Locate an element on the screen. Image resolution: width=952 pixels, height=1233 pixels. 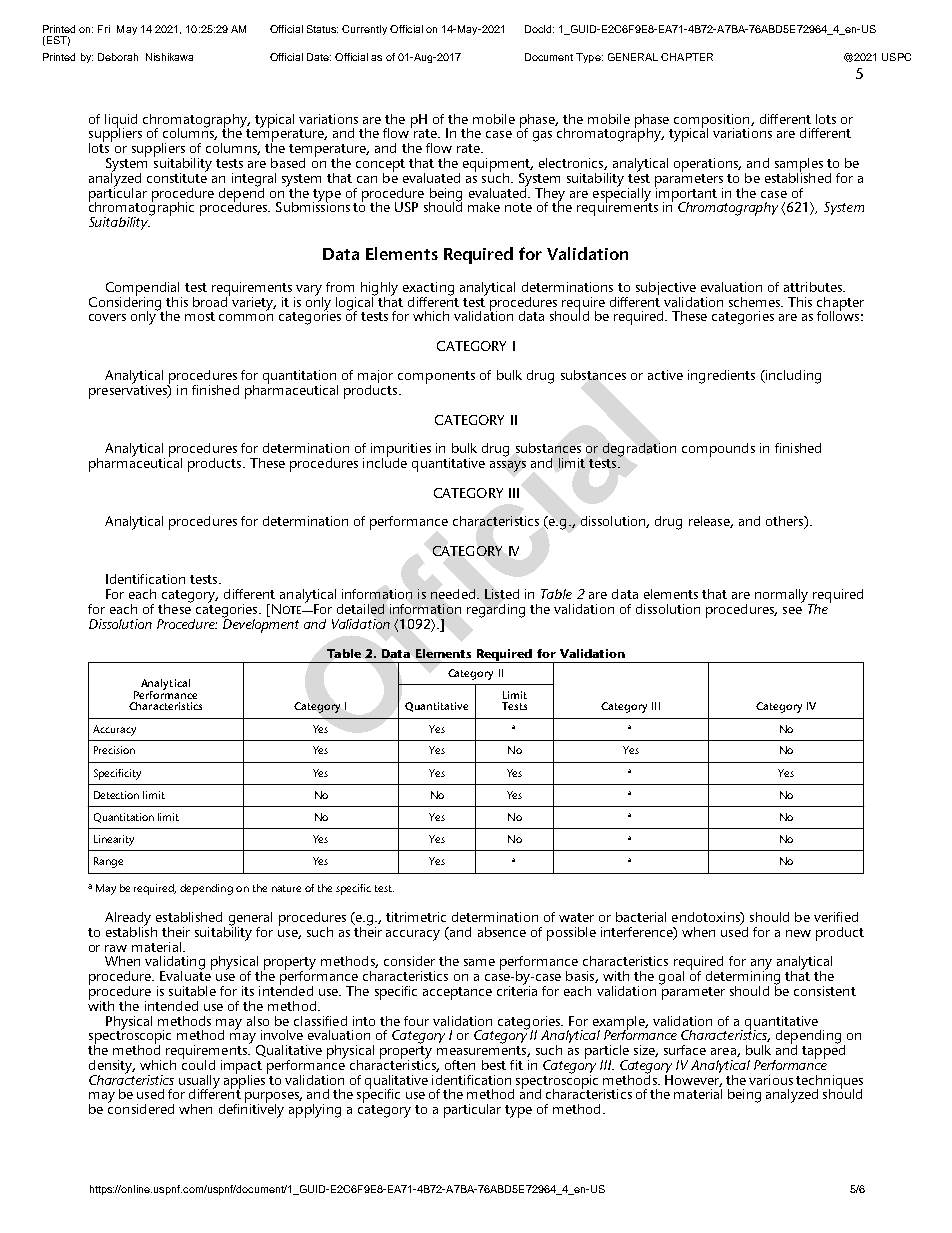
normally is located at coordinates (783, 597).
